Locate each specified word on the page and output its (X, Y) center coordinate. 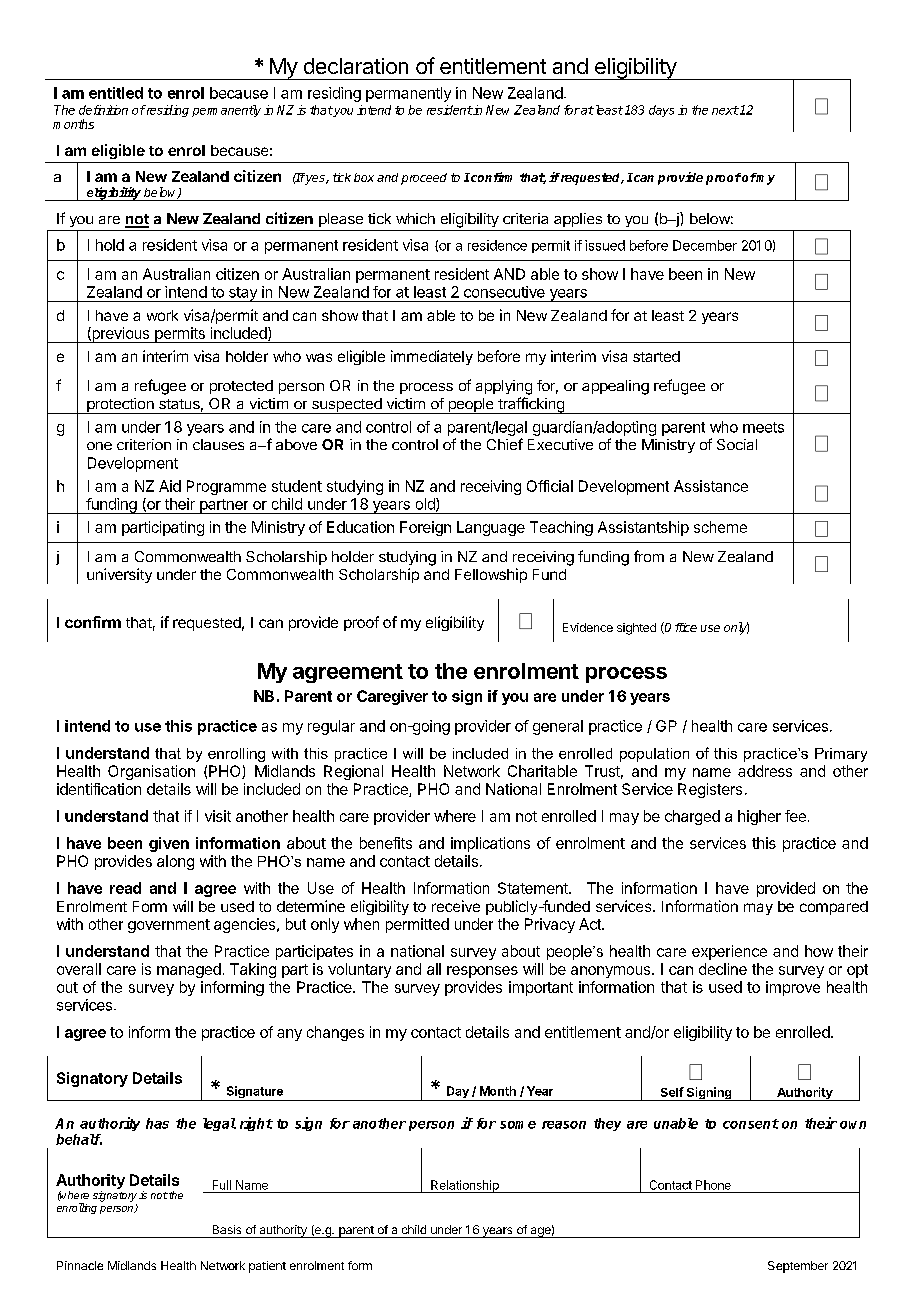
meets (763, 427)
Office (680, 628)
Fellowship (491, 575)
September (798, 1267)
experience (729, 952)
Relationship (465, 1186)
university (119, 575)
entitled (116, 93)
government (169, 926)
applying (504, 387)
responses (482, 972)
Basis (227, 1229)
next (725, 110)
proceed (424, 179)
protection (120, 406)
